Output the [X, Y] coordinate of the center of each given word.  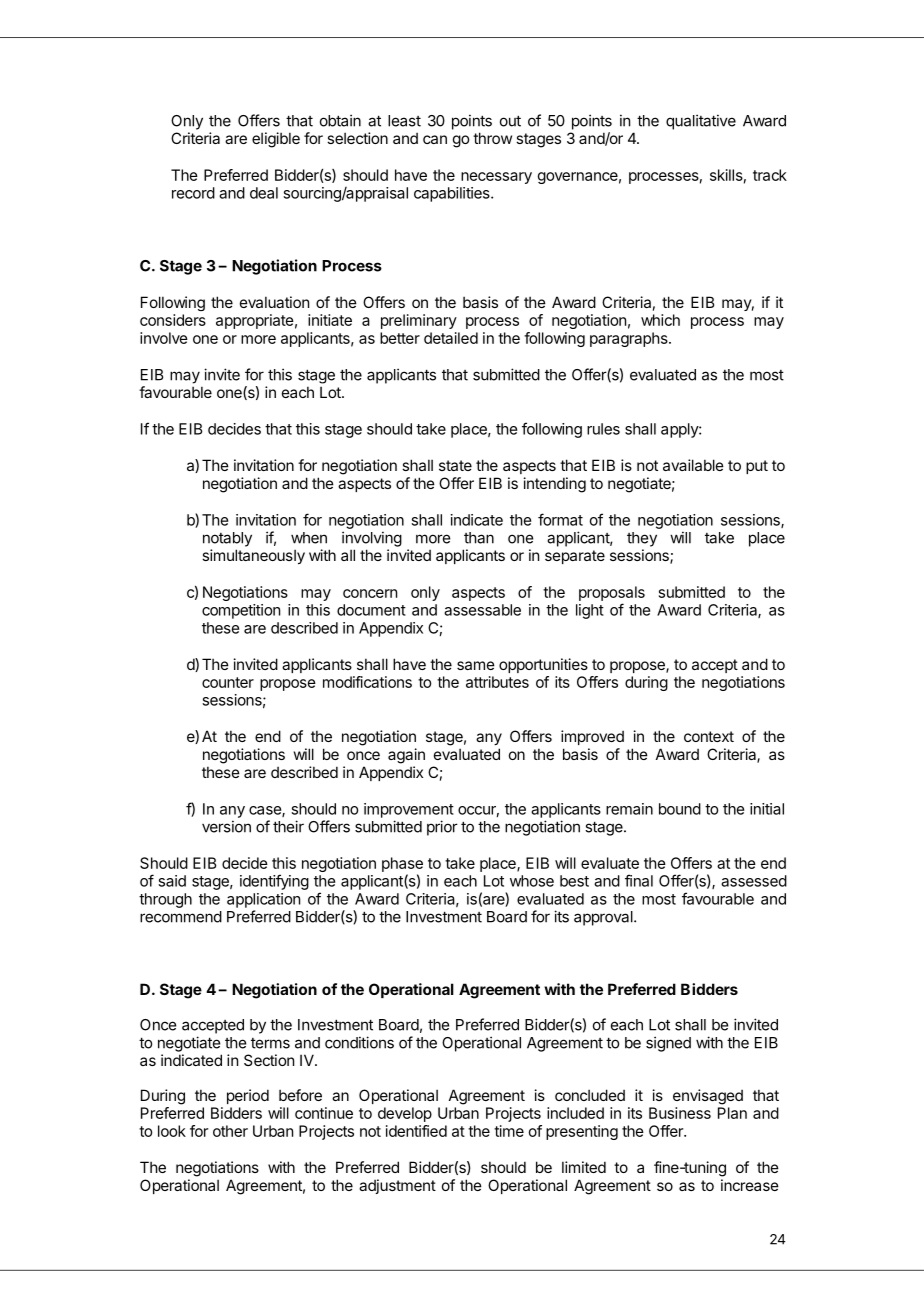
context [709, 736]
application [263, 900]
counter [228, 682]
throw [492, 138]
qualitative [701, 122]
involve [164, 338]
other [230, 1131]
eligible [276, 140]
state [455, 465]
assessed [754, 881]
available [693, 465]
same [476, 665]
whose [532, 881]
